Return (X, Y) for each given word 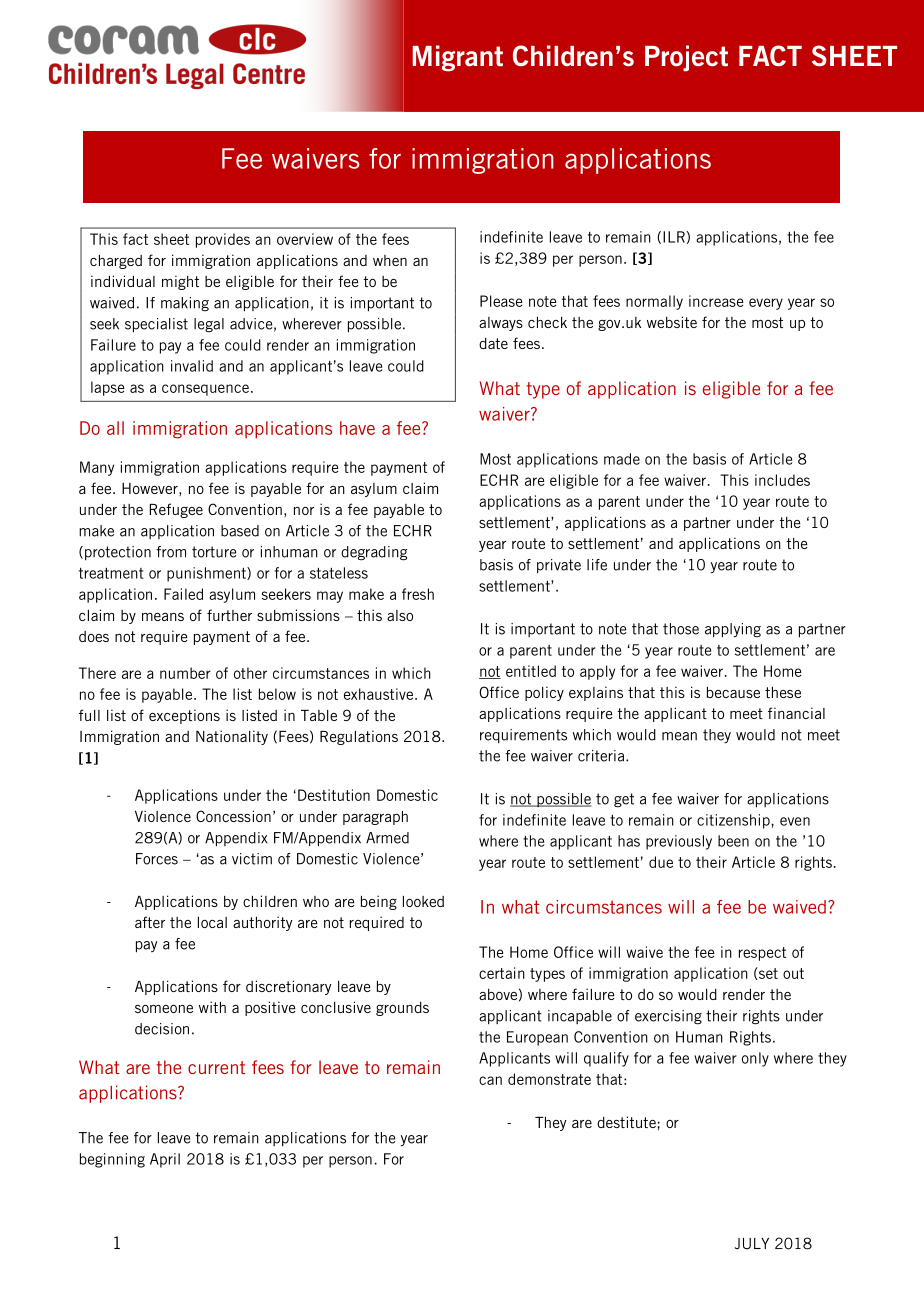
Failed (183, 594)
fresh (418, 594)
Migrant (458, 58)
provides (223, 240)
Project (686, 58)
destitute (626, 1122)
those (681, 629)
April (165, 1160)
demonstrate (549, 1079)
